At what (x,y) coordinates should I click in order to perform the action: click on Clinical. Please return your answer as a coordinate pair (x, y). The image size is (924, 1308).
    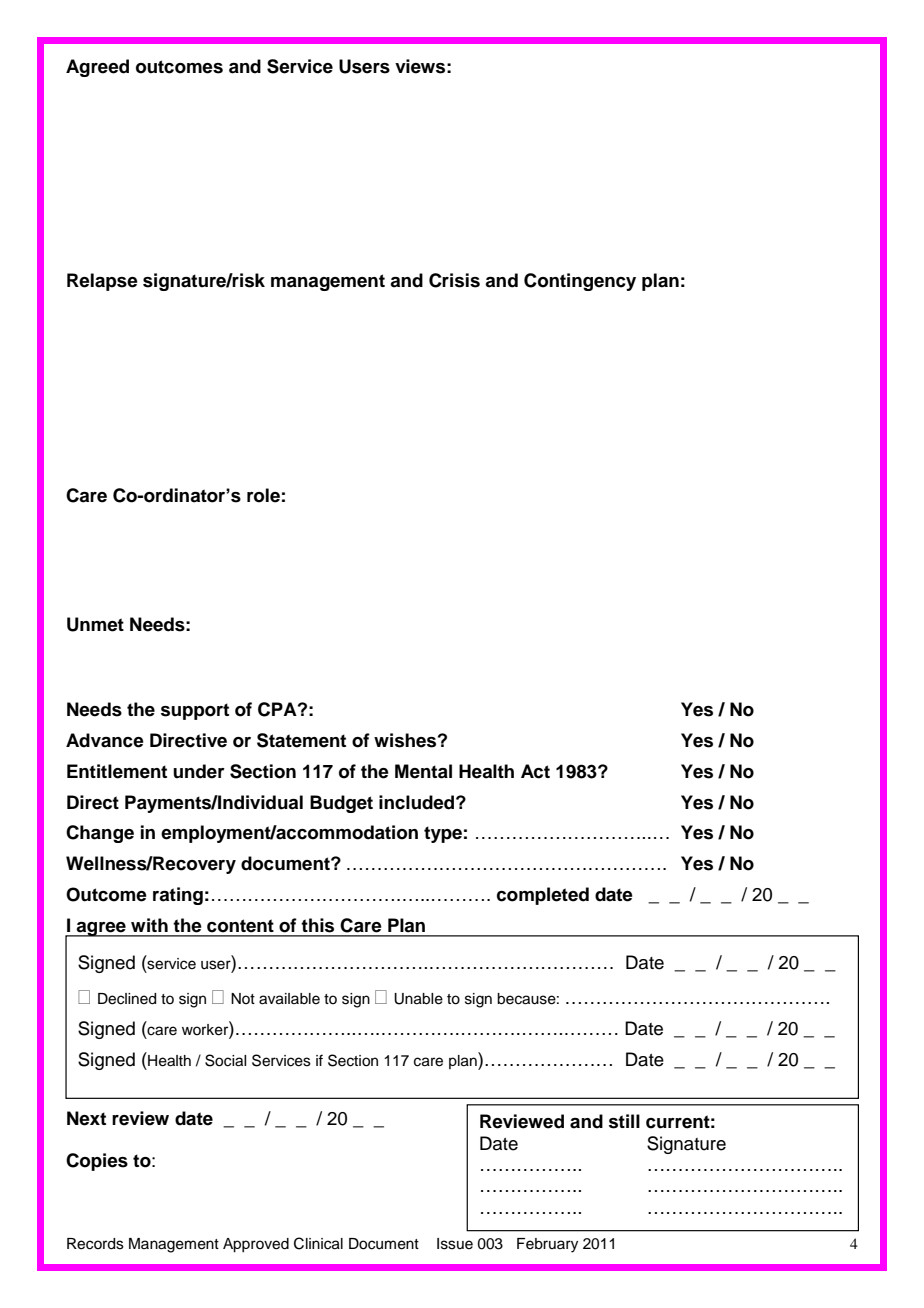
    Looking at the image, I should click on (318, 1243).
